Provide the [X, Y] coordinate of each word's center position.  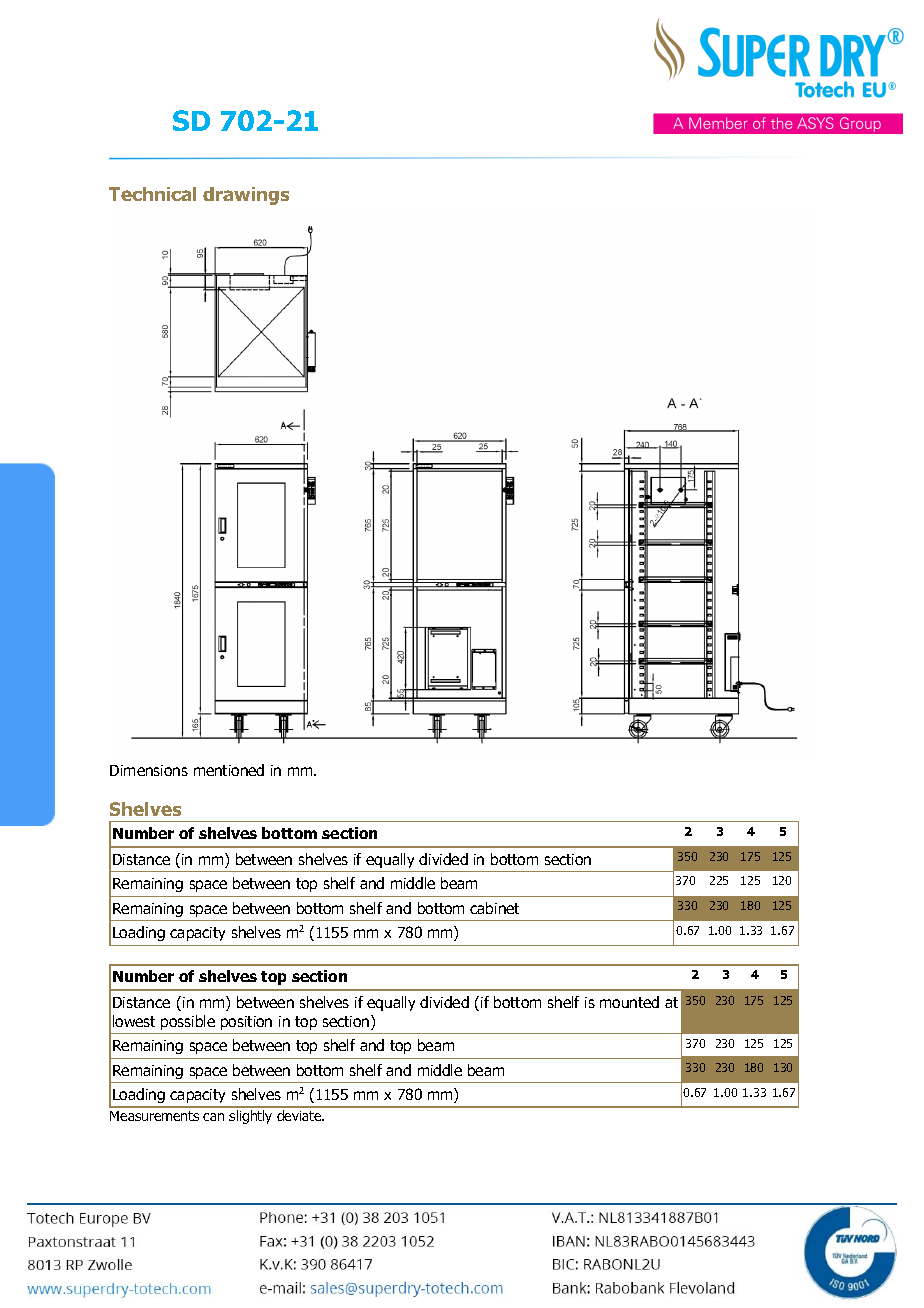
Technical [152, 194]
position [246, 1023]
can [213, 1117]
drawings [246, 196]
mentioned [229, 770]
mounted [629, 1002]
